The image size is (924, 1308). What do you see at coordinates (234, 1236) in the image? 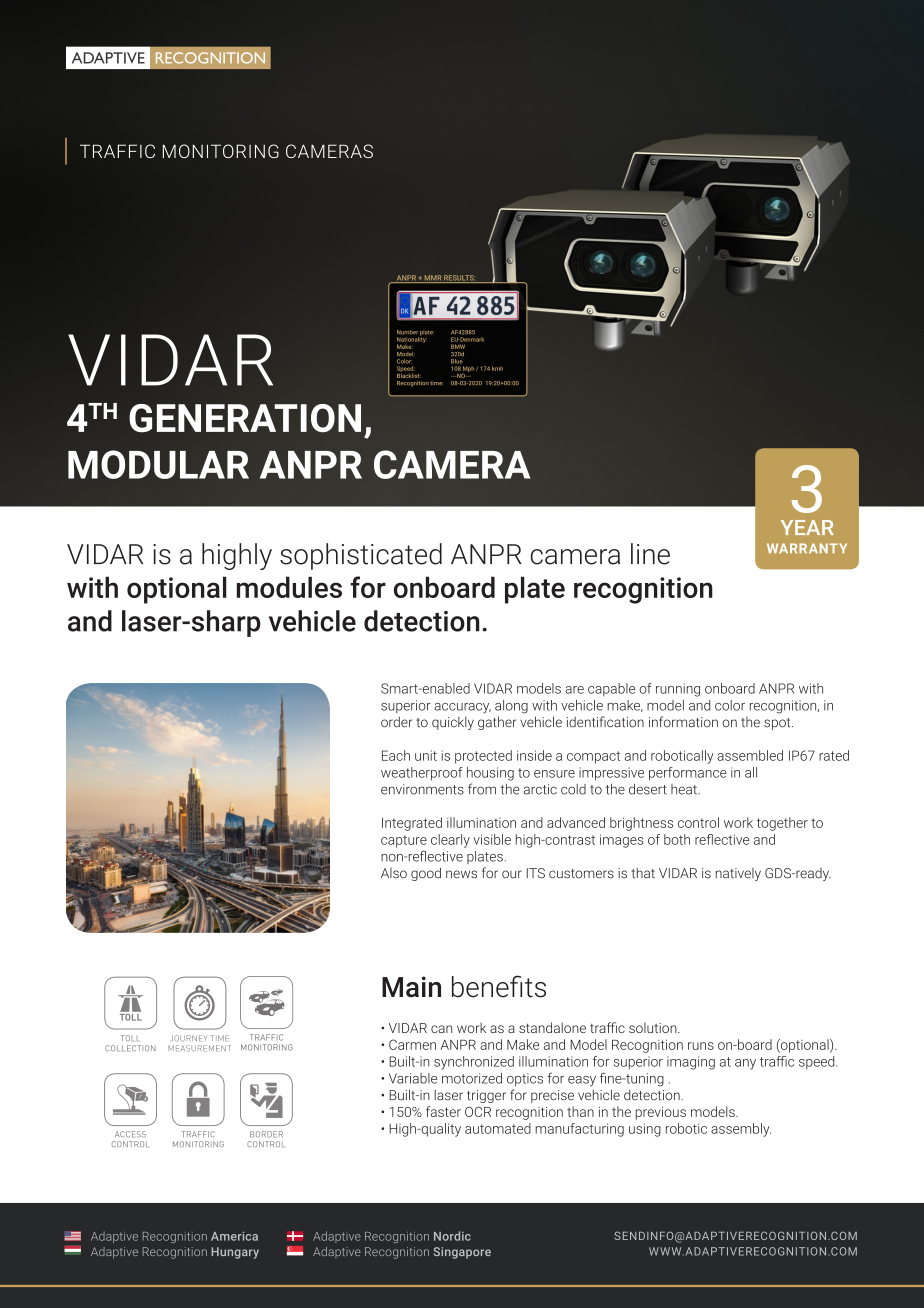
I see `America` at bounding box center [234, 1236].
